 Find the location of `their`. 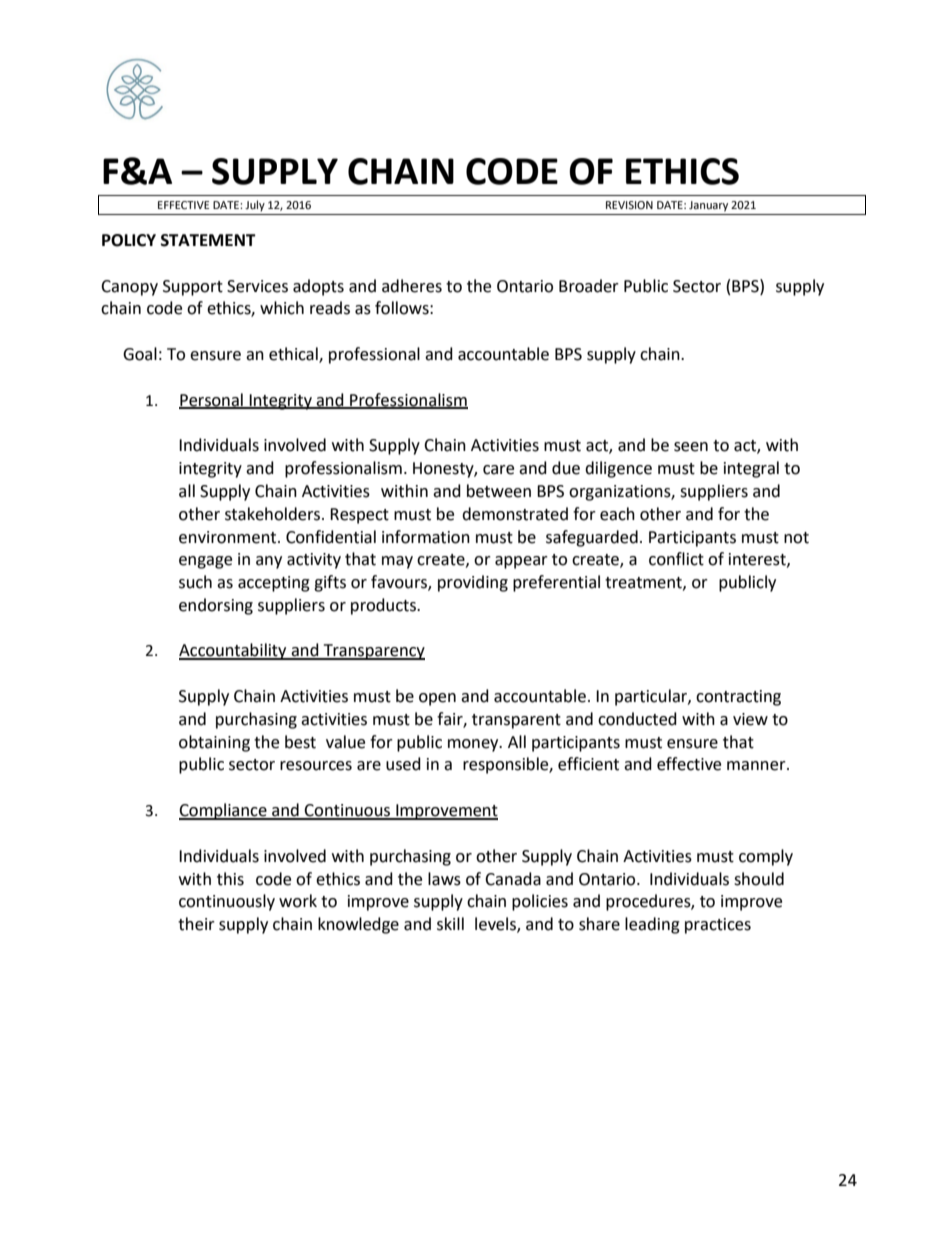

their is located at coordinates (196, 924).
